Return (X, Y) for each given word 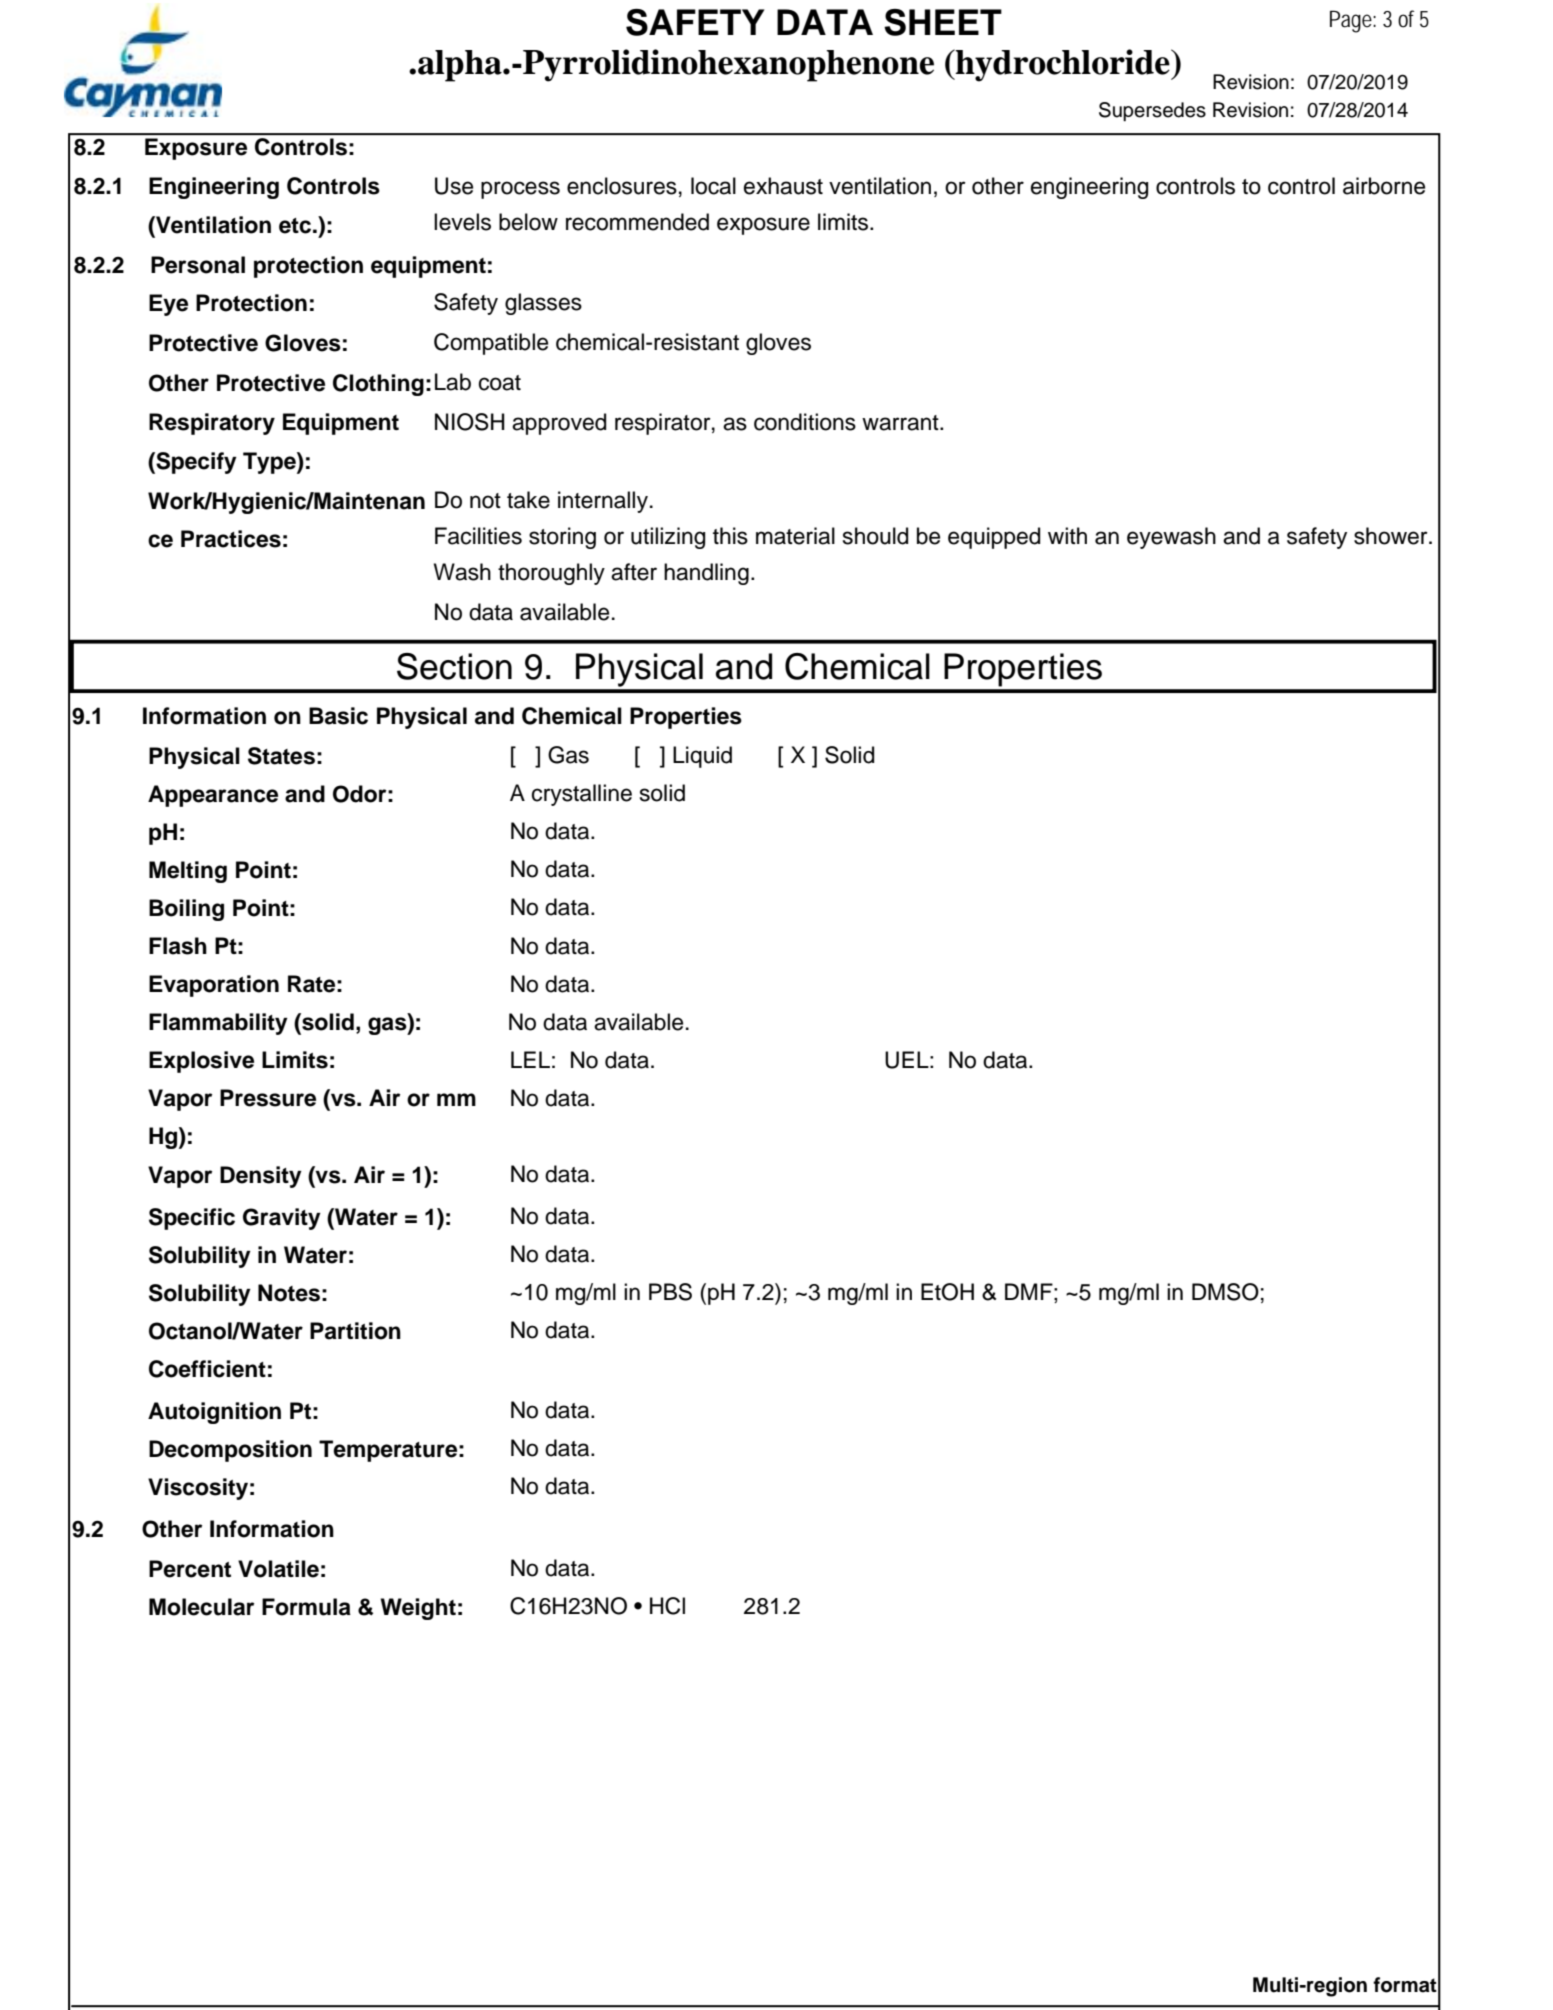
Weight (418, 1609)
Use (454, 186)
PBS (670, 1292)
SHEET (943, 22)
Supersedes (1152, 112)
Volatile (278, 1569)
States (281, 756)
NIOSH (470, 422)
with (1067, 535)
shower (1392, 536)
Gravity (282, 1219)
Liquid (702, 757)
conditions (805, 422)
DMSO (1225, 1292)
